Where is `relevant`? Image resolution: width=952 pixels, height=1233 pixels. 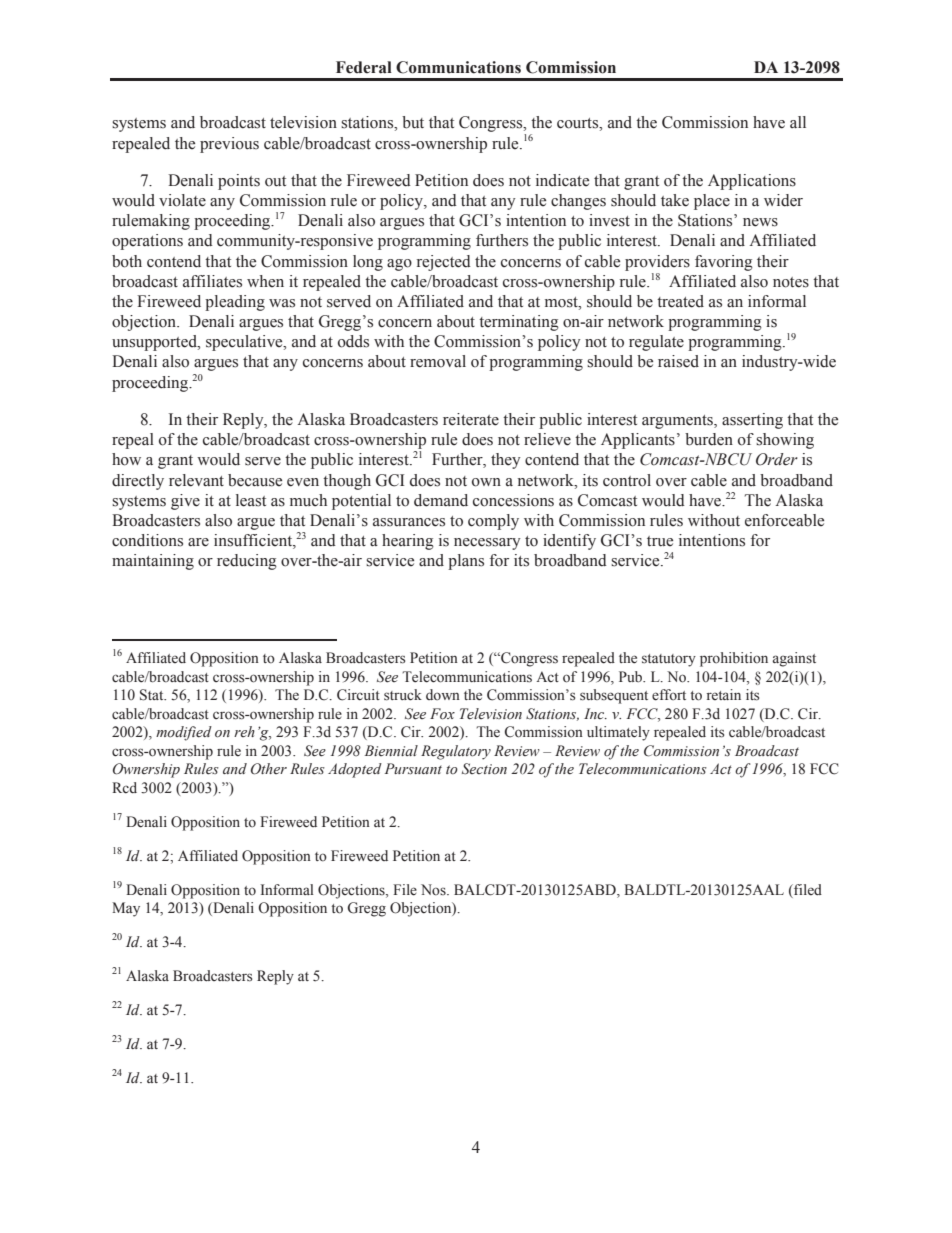 relevant is located at coordinates (196, 480).
